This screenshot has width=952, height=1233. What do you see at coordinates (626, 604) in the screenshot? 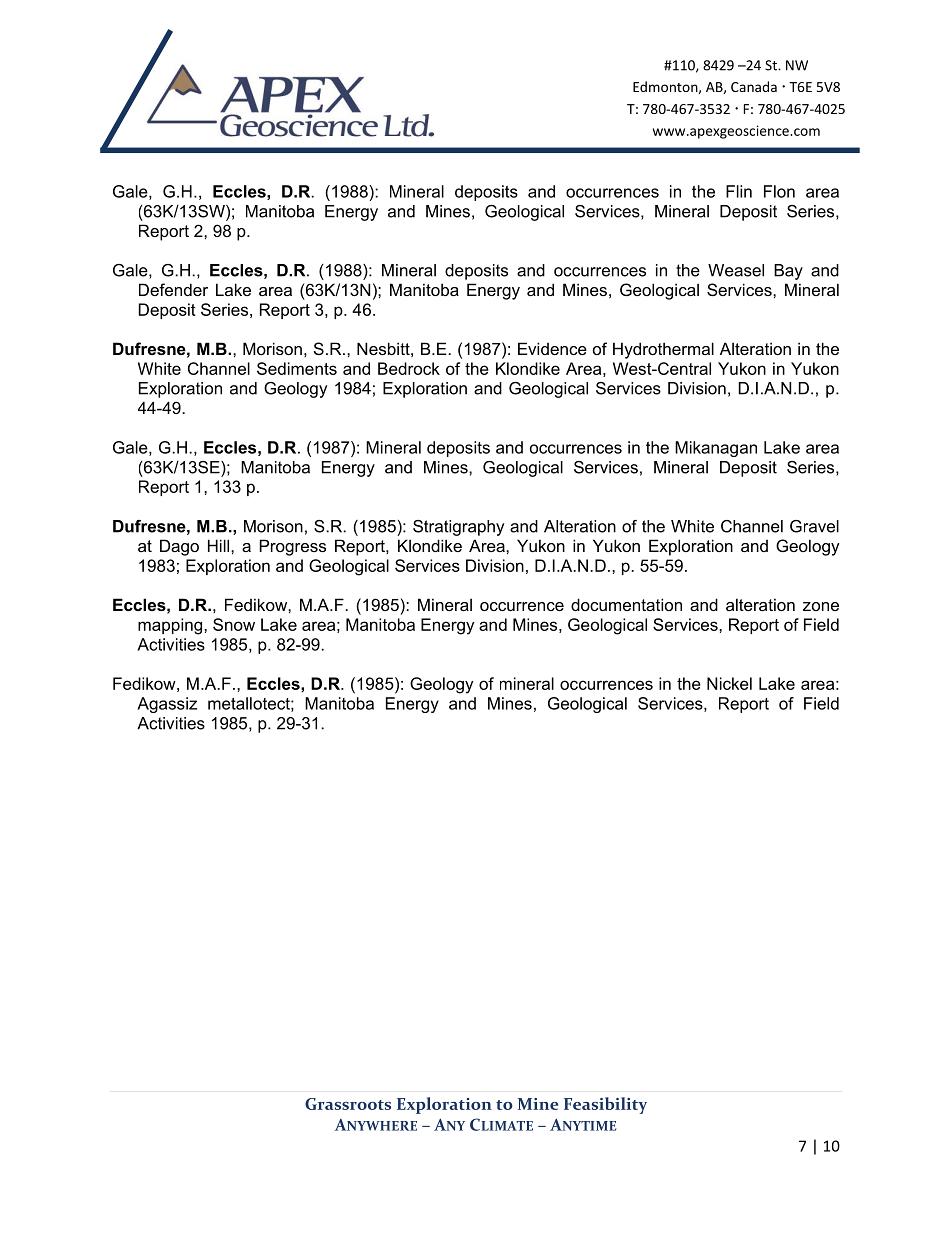
I see `documentation` at bounding box center [626, 604].
